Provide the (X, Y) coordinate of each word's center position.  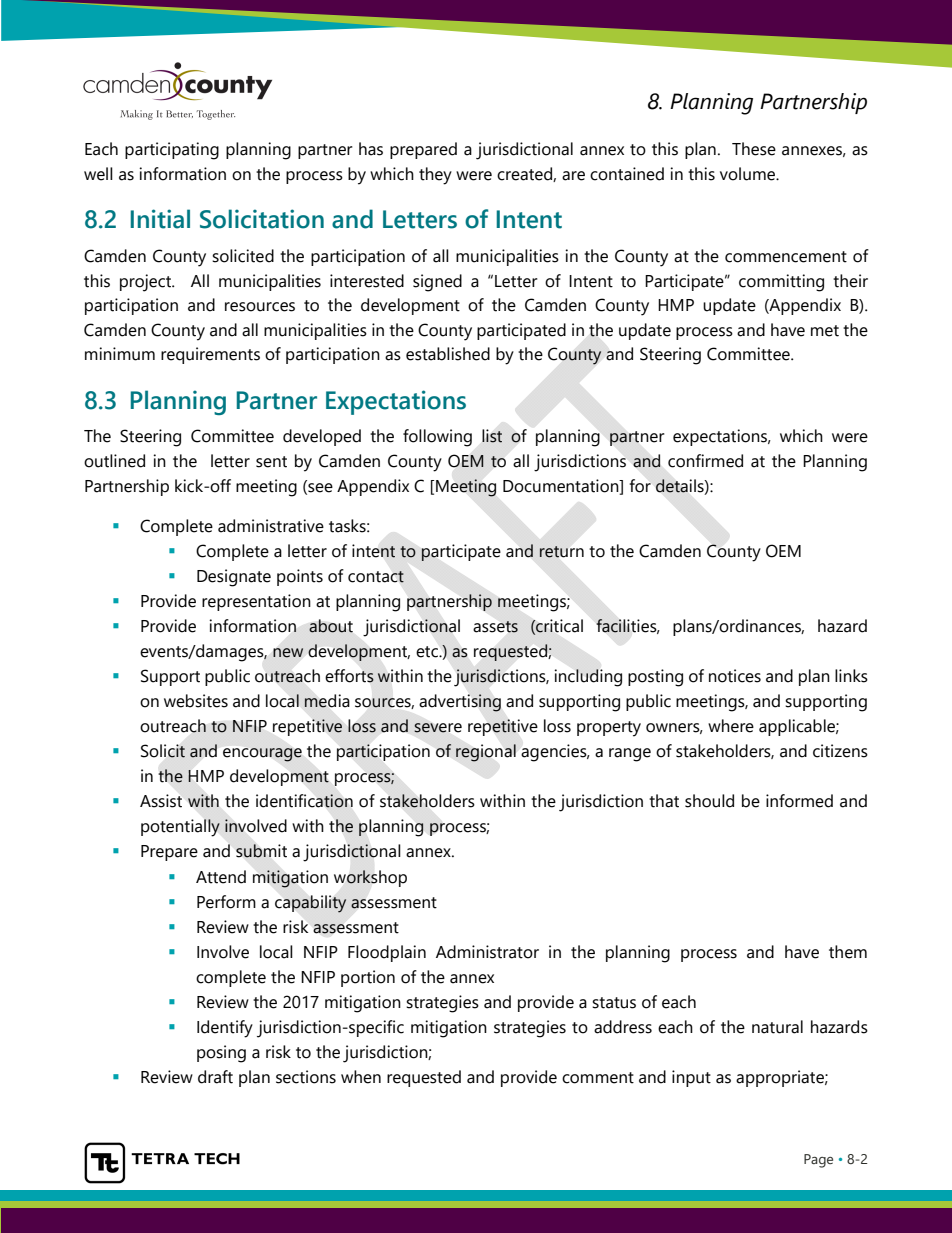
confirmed (705, 461)
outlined (114, 461)
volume (748, 174)
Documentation (562, 486)
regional (486, 753)
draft (215, 1077)
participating (172, 151)
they (435, 176)
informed (799, 801)
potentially (180, 828)
